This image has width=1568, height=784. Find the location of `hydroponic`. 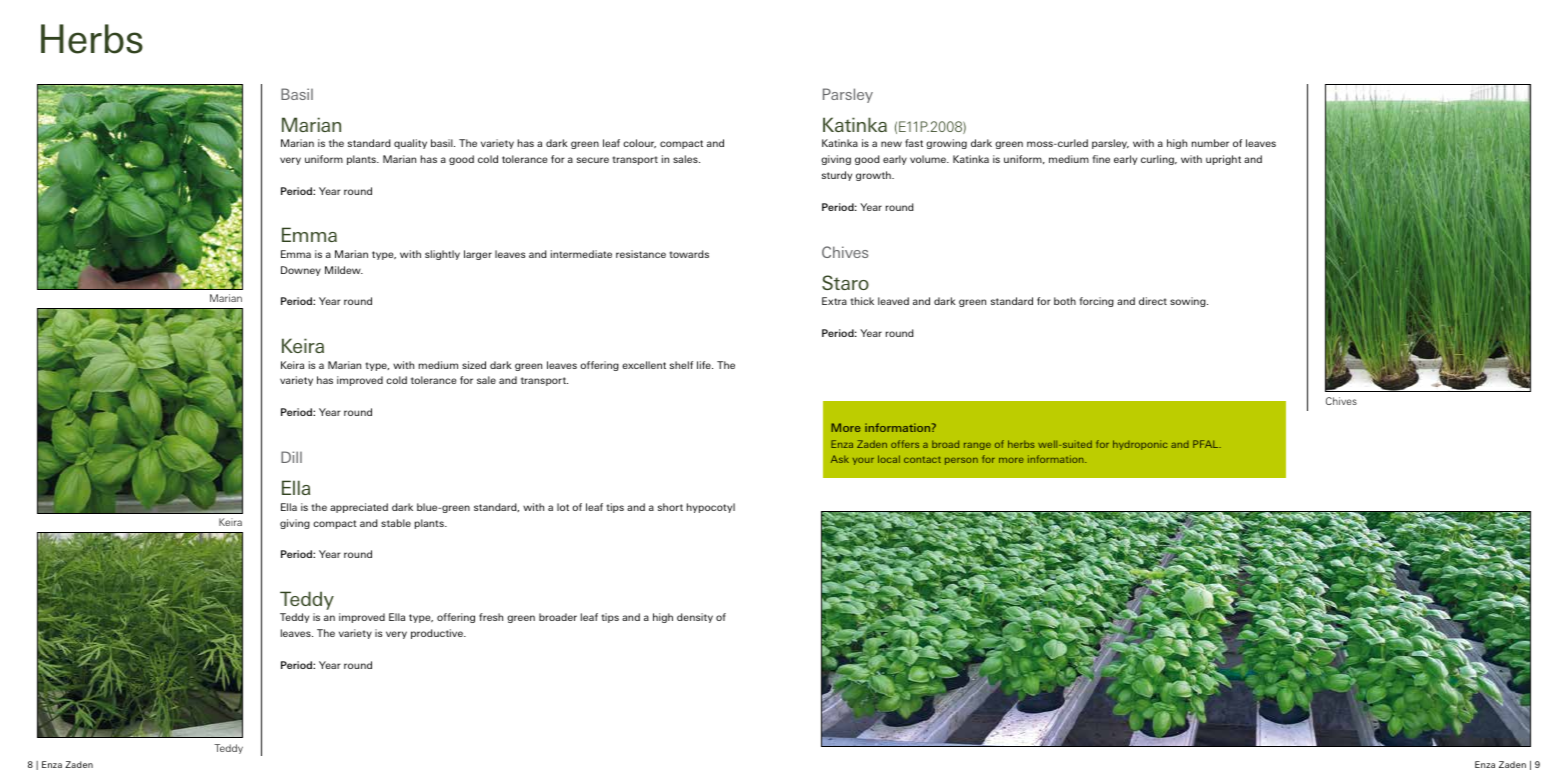

hydroponic is located at coordinates (1140, 445).
